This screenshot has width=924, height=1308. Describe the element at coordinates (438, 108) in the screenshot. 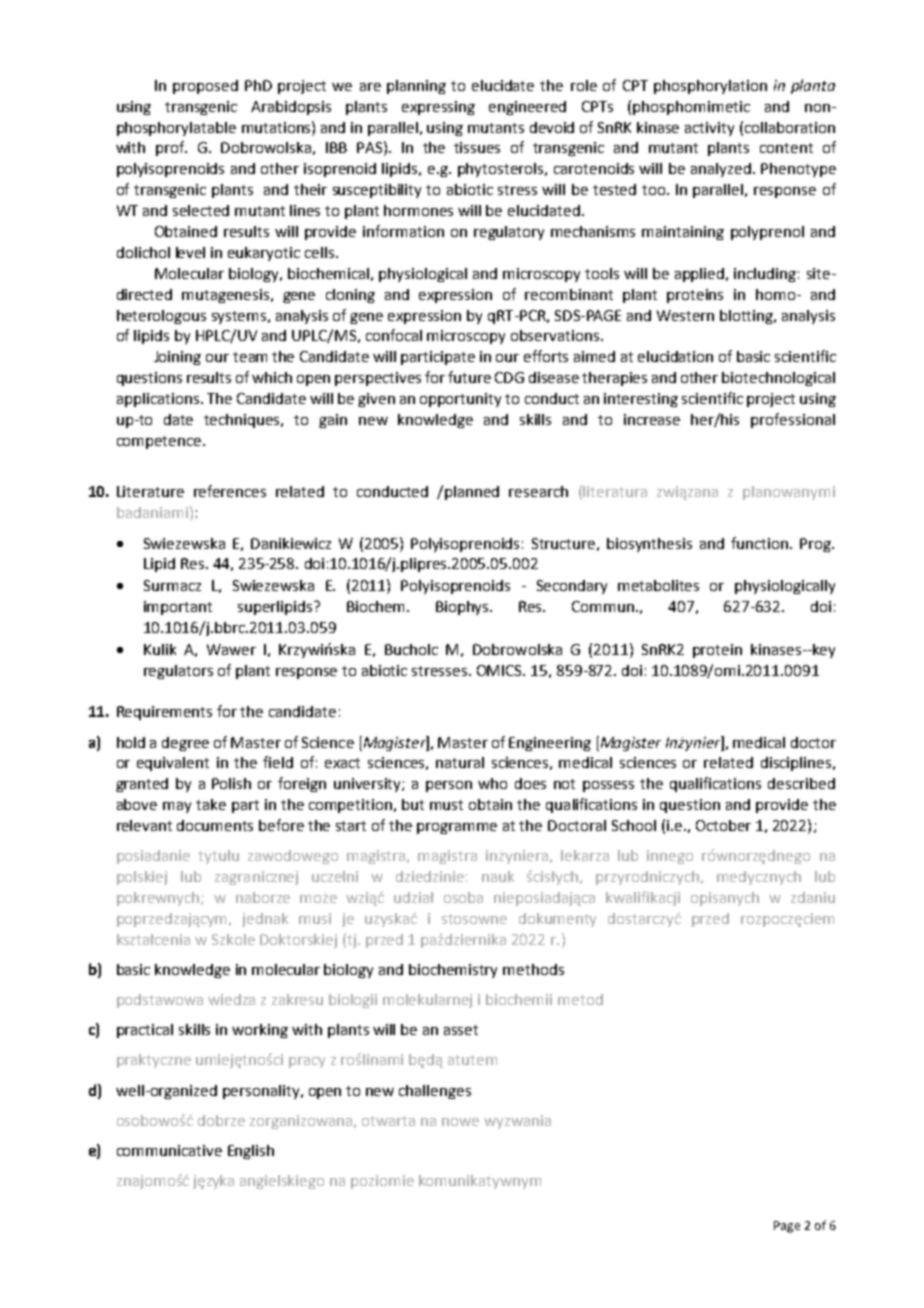

I see `expressing` at that location.
